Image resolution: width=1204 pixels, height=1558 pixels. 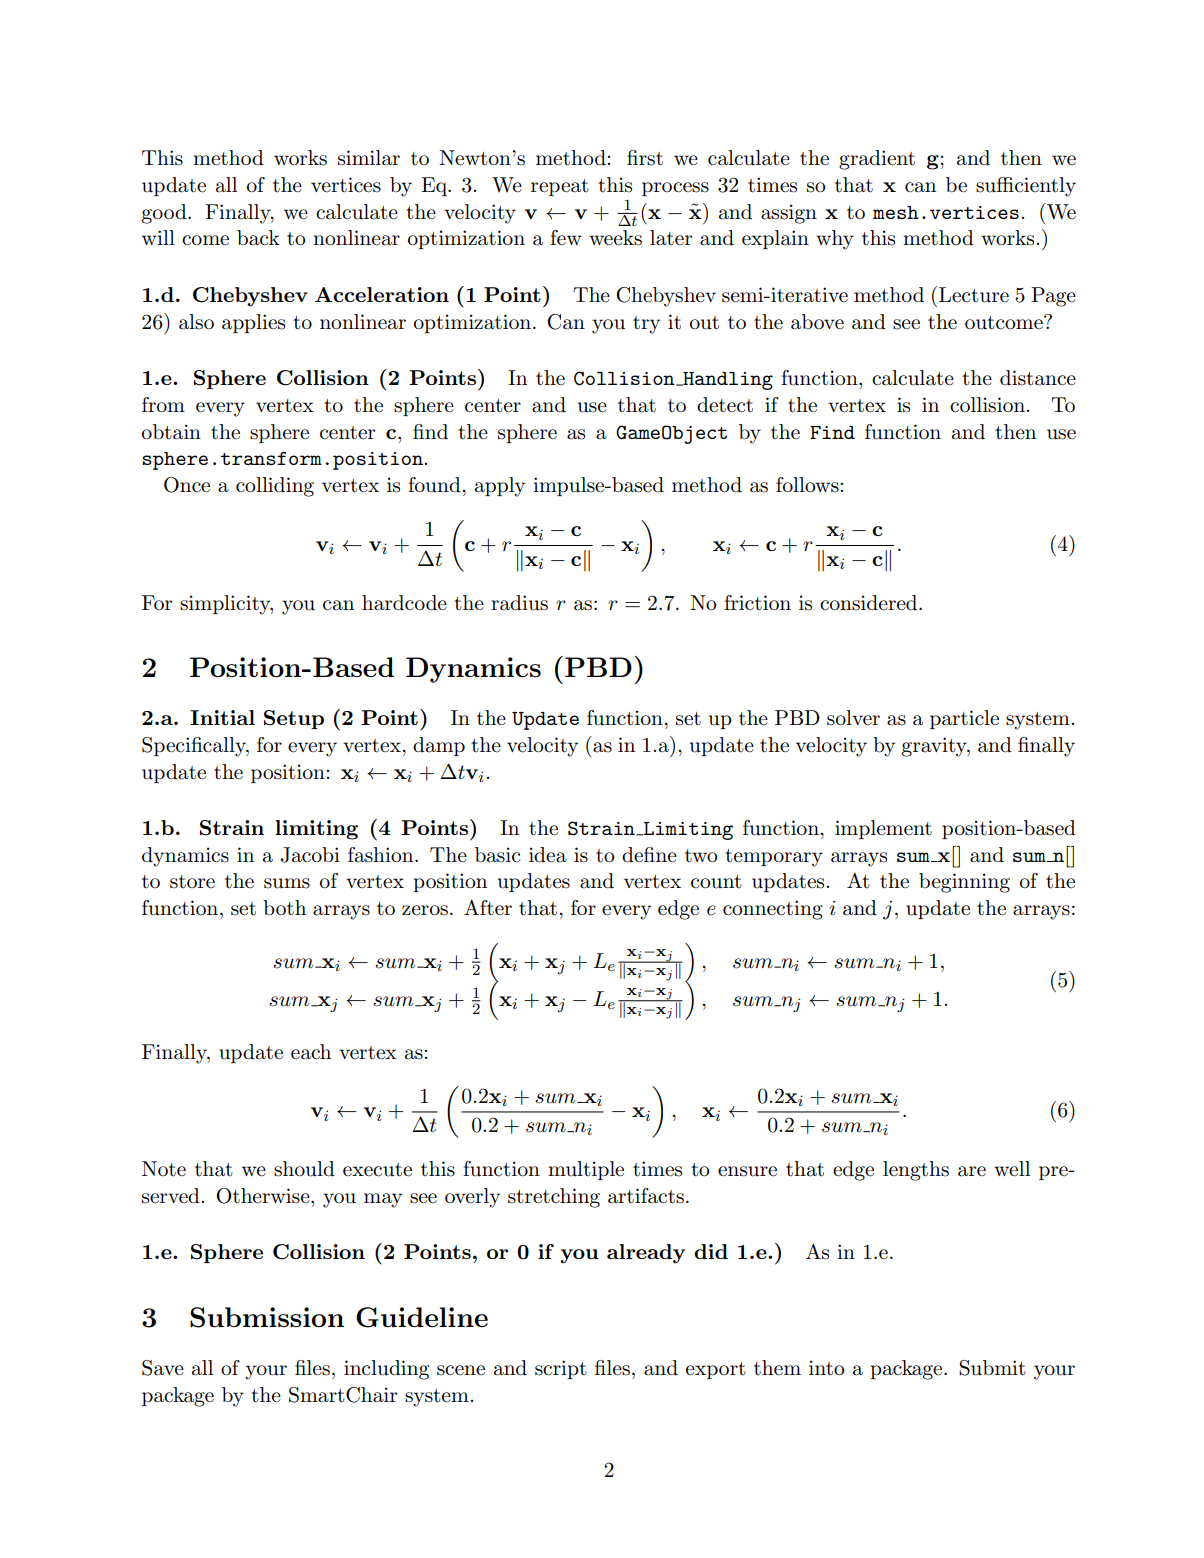 I want to click on back, so click(x=258, y=238).
